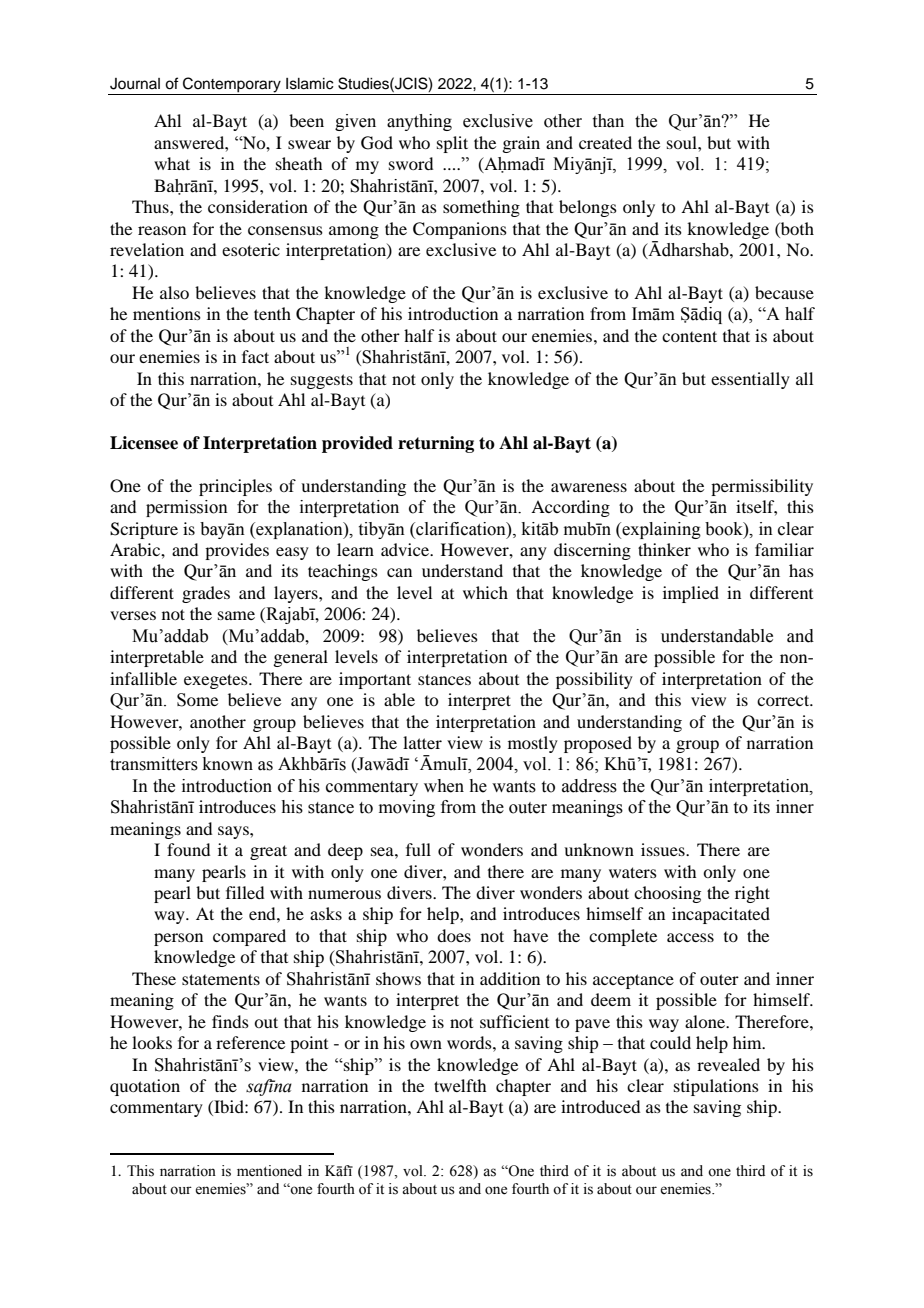 The image size is (924, 1308). I want to click on implied, so click(691, 594).
